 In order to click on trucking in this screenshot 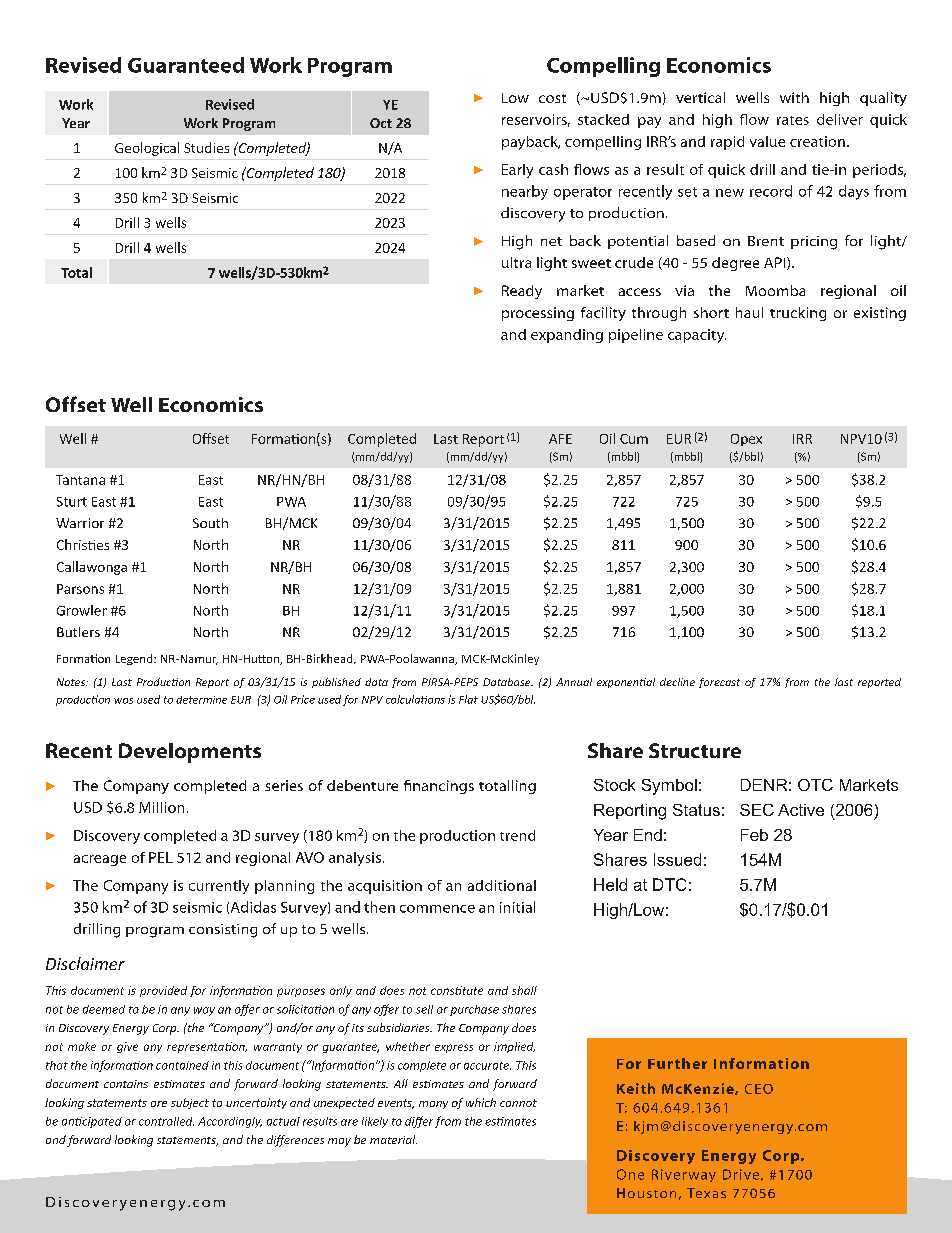, I will do `click(798, 314)`.
